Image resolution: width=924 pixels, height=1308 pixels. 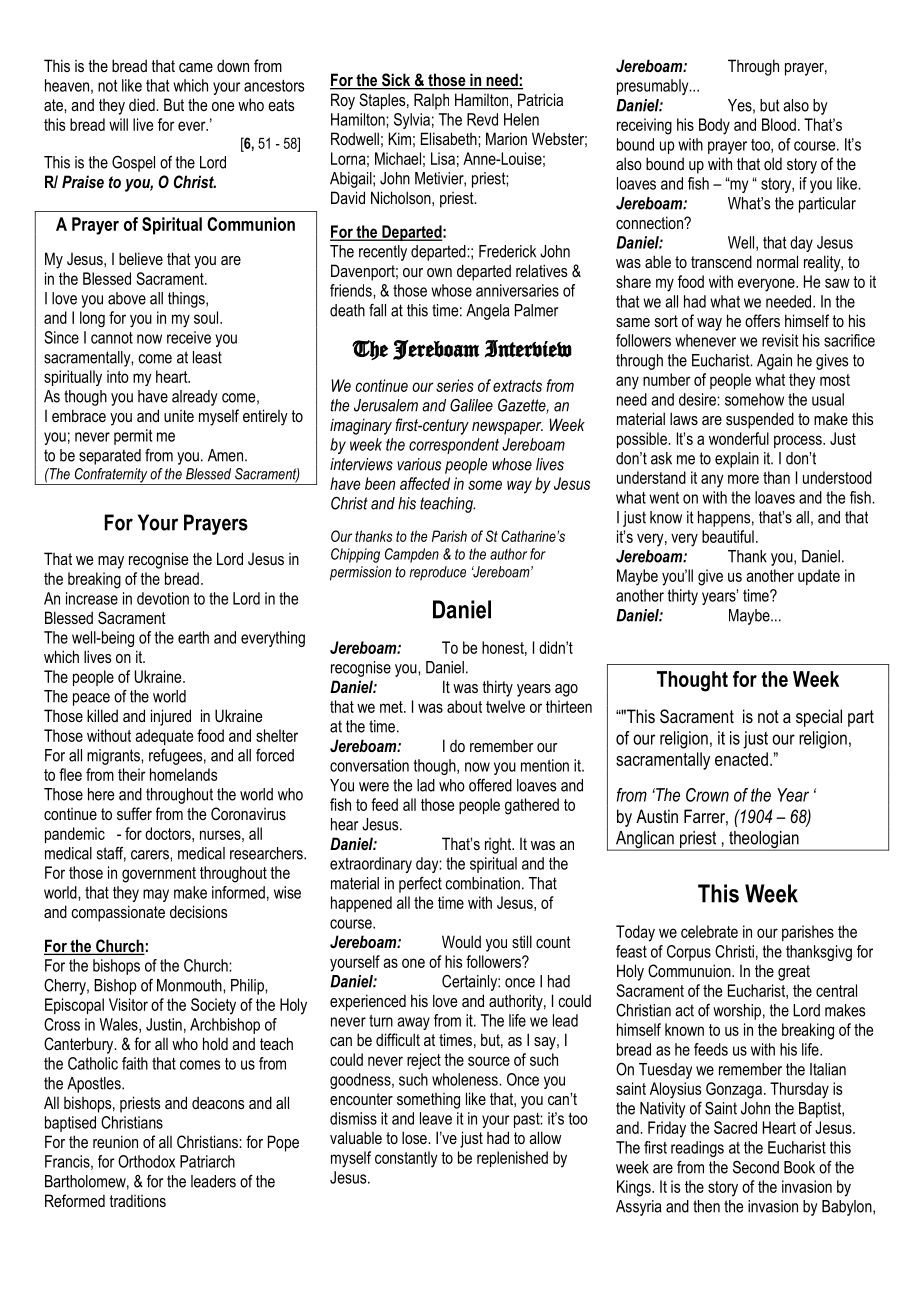 I want to click on celebrate, so click(x=709, y=931).
